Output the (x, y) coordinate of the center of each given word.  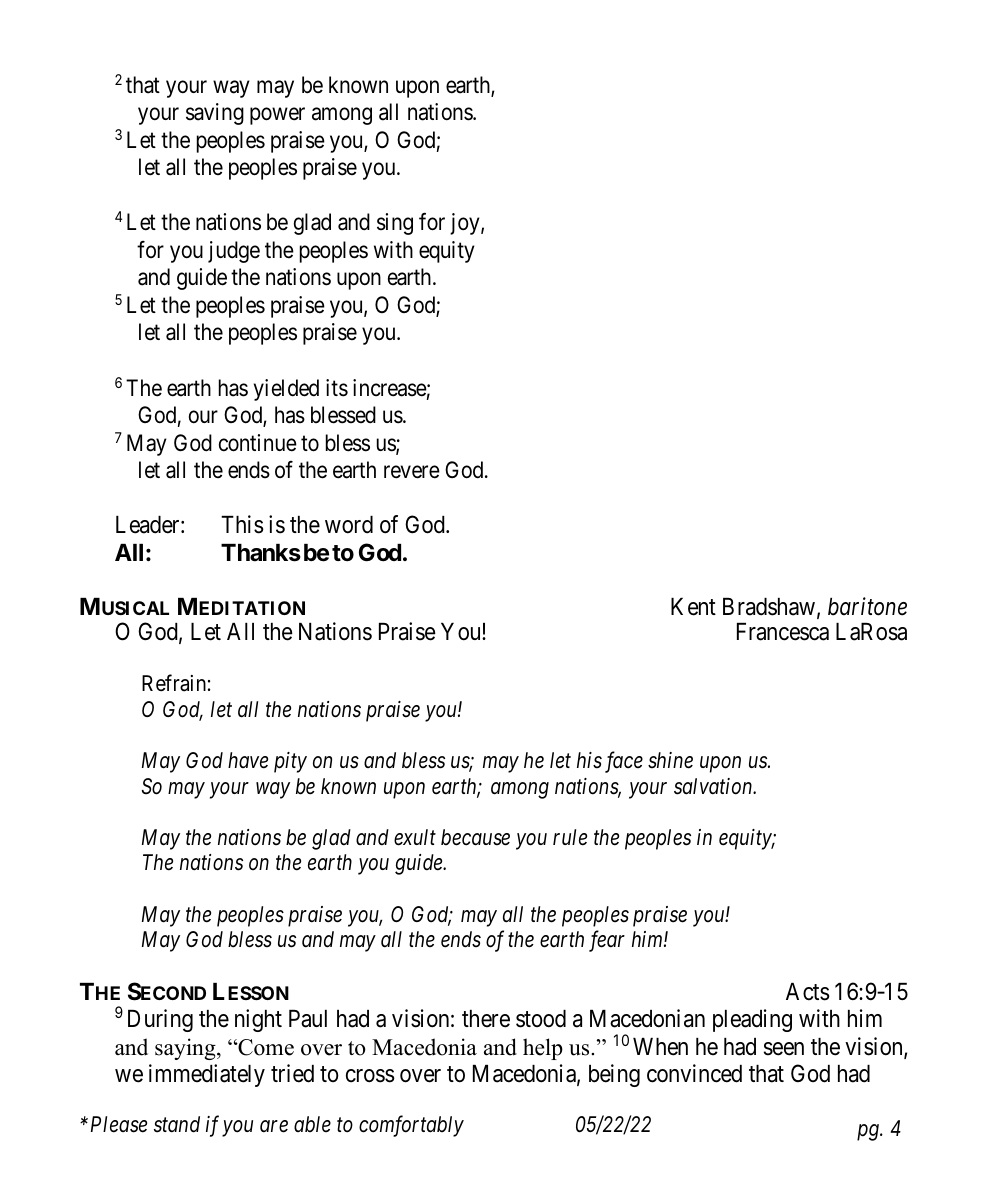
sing (395, 224)
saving (215, 114)
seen (784, 1049)
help (543, 1049)
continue (258, 443)
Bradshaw (769, 607)
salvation (714, 786)
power (277, 116)
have (248, 760)
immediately (207, 1075)
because (475, 837)
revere (412, 472)
